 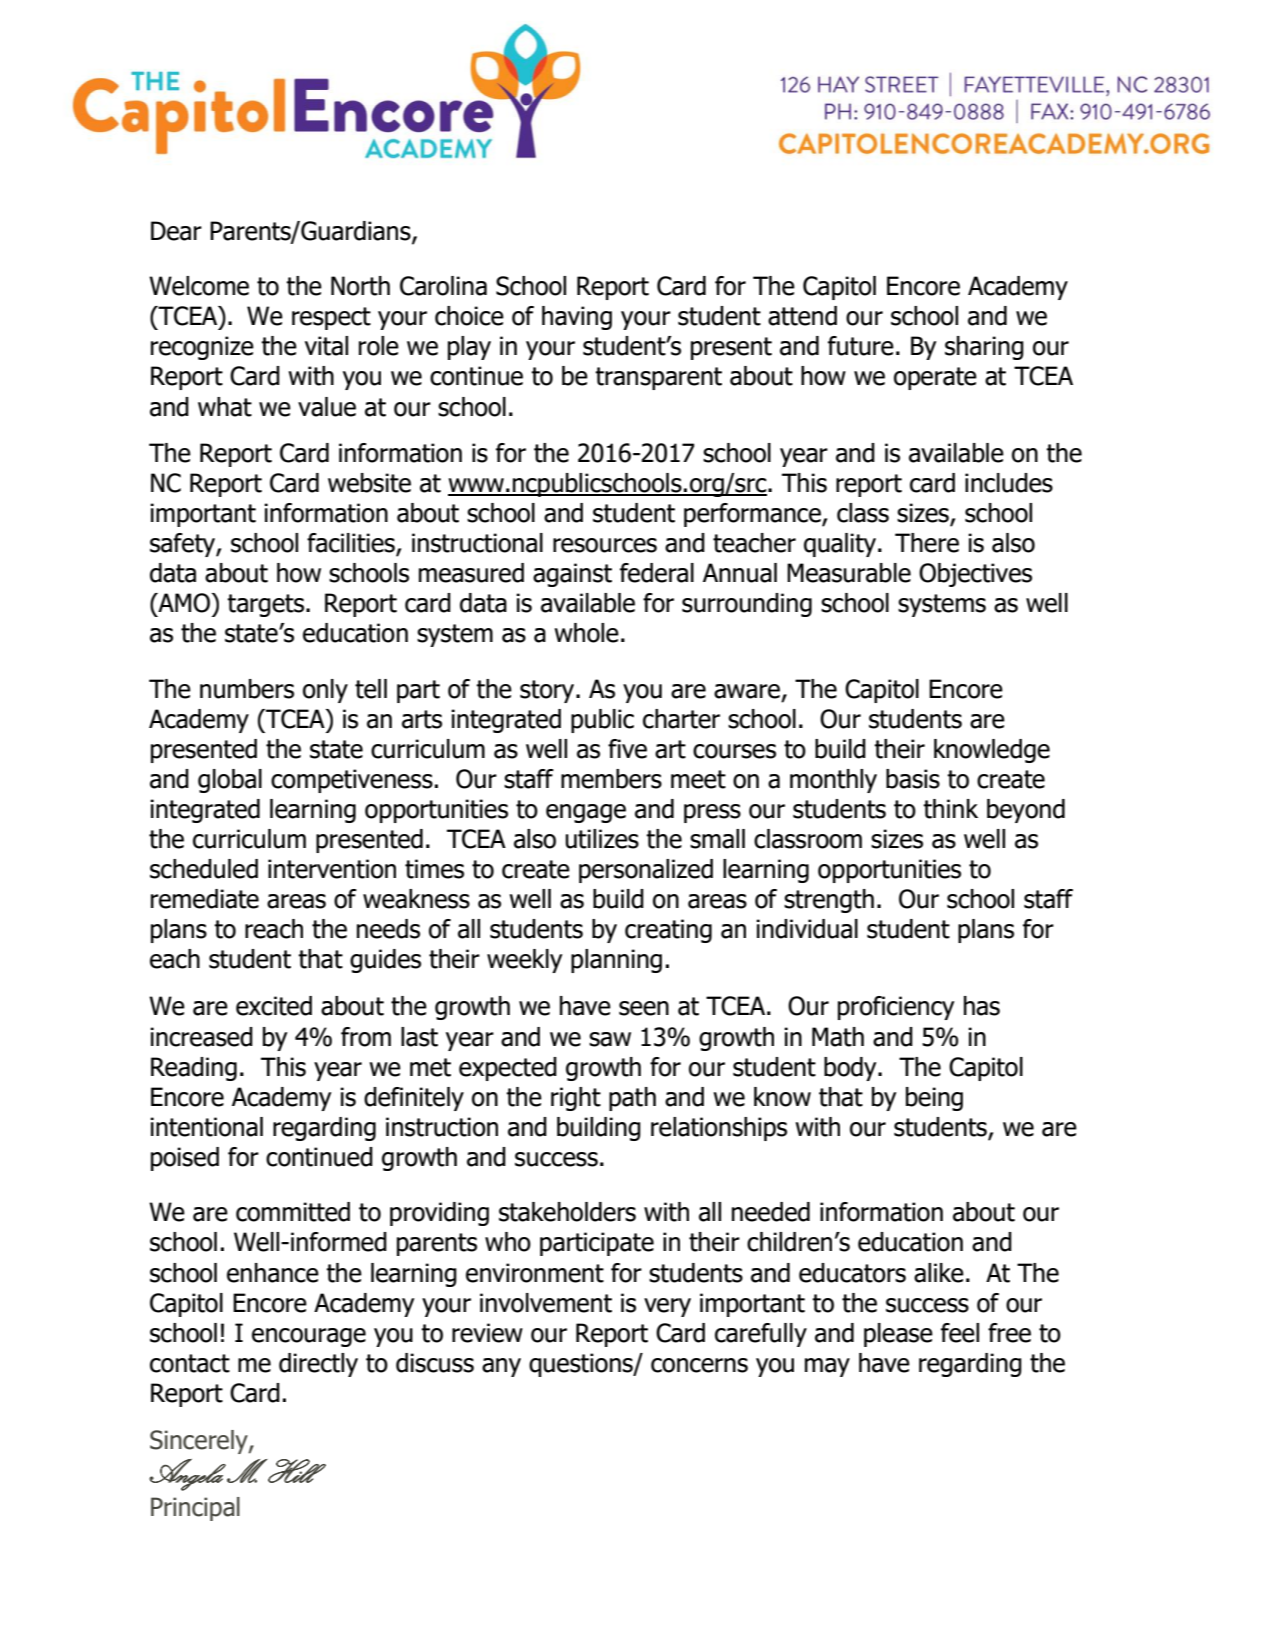 I want to click on stakeholders, so click(x=567, y=1212).
